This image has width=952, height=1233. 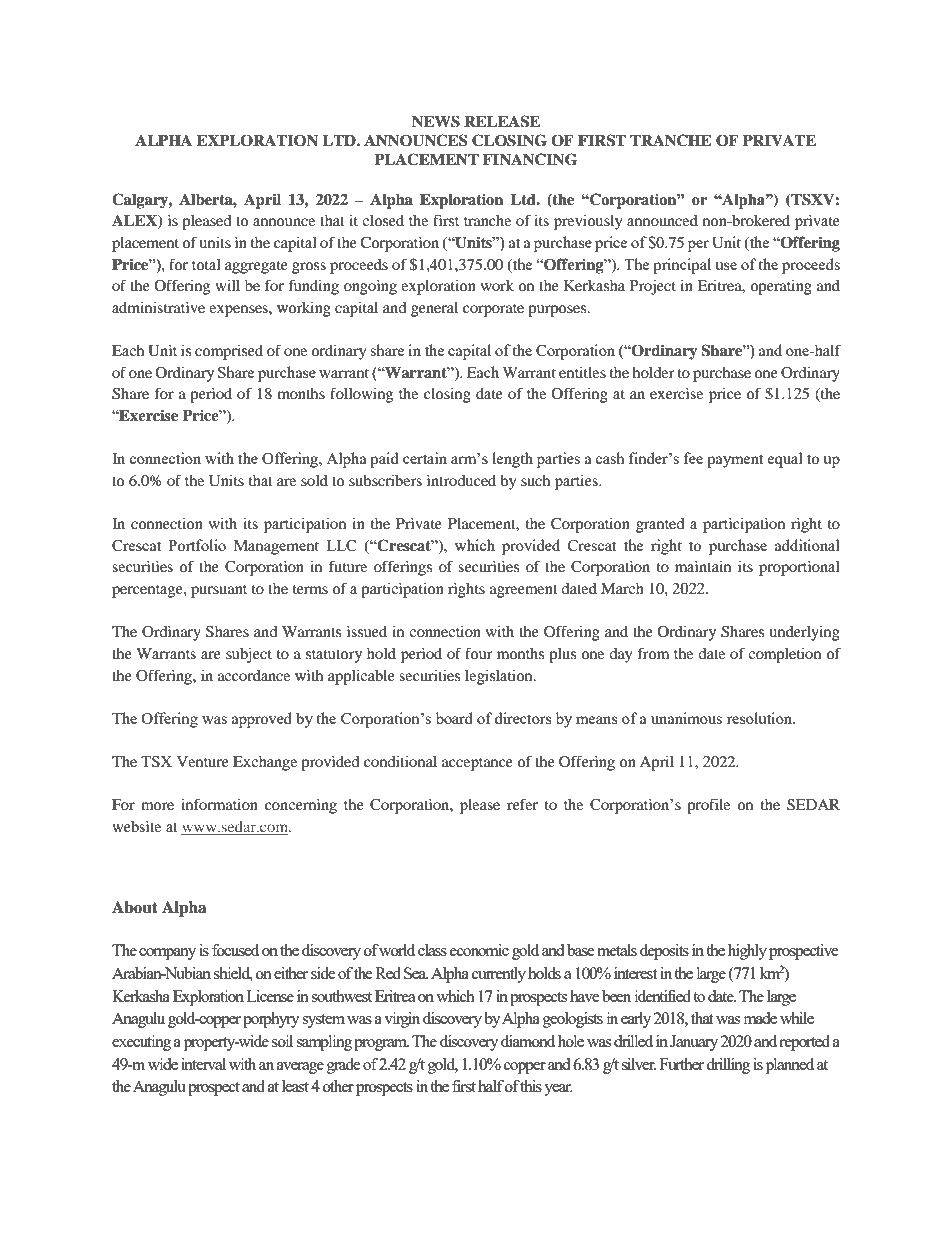 I want to click on interval, so click(x=203, y=1064).
